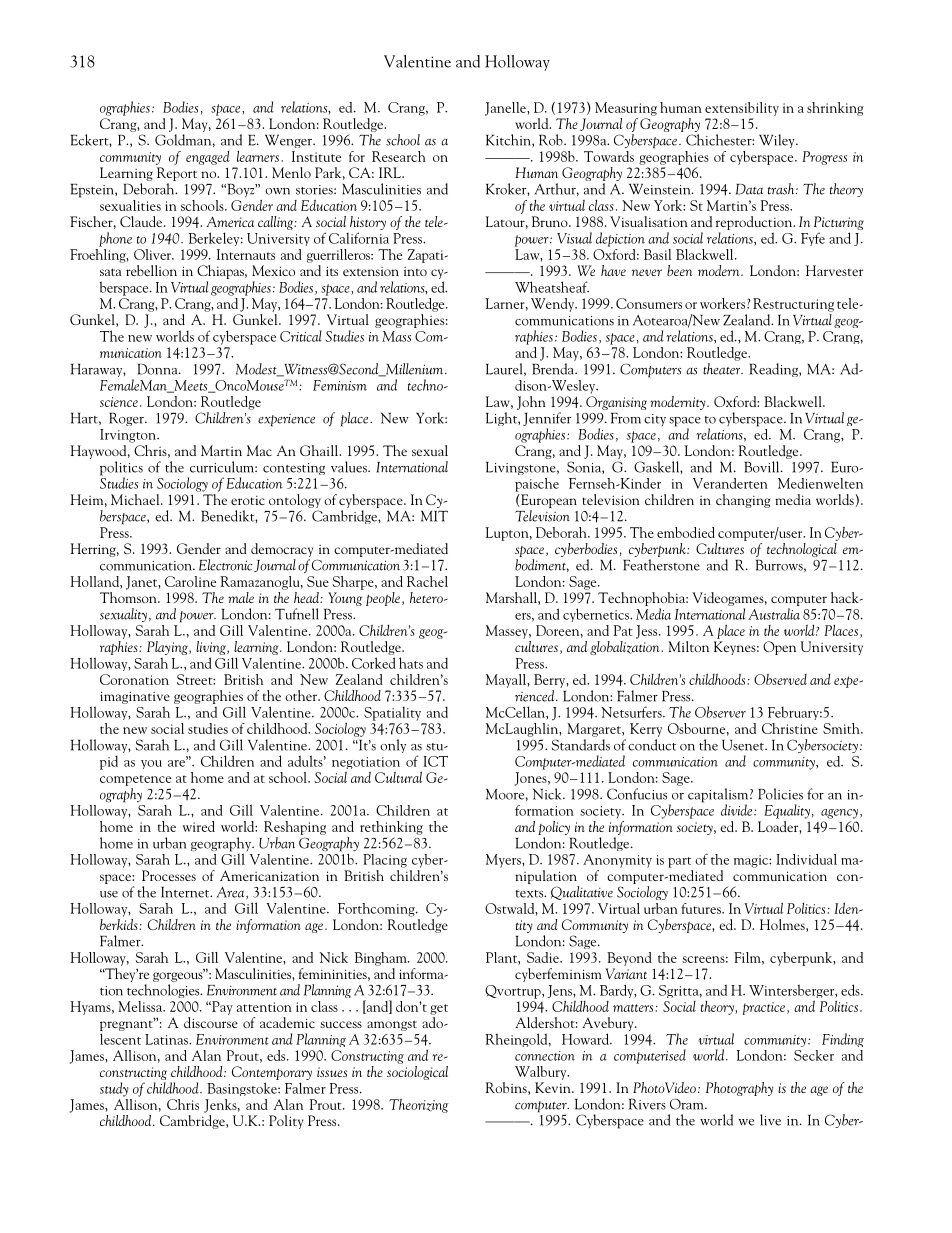 The height and width of the page is (1233, 952). What do you see at coordinates (419, 1106) in the page?
I see `Theorizing` at bounding box center [419, 1106].
